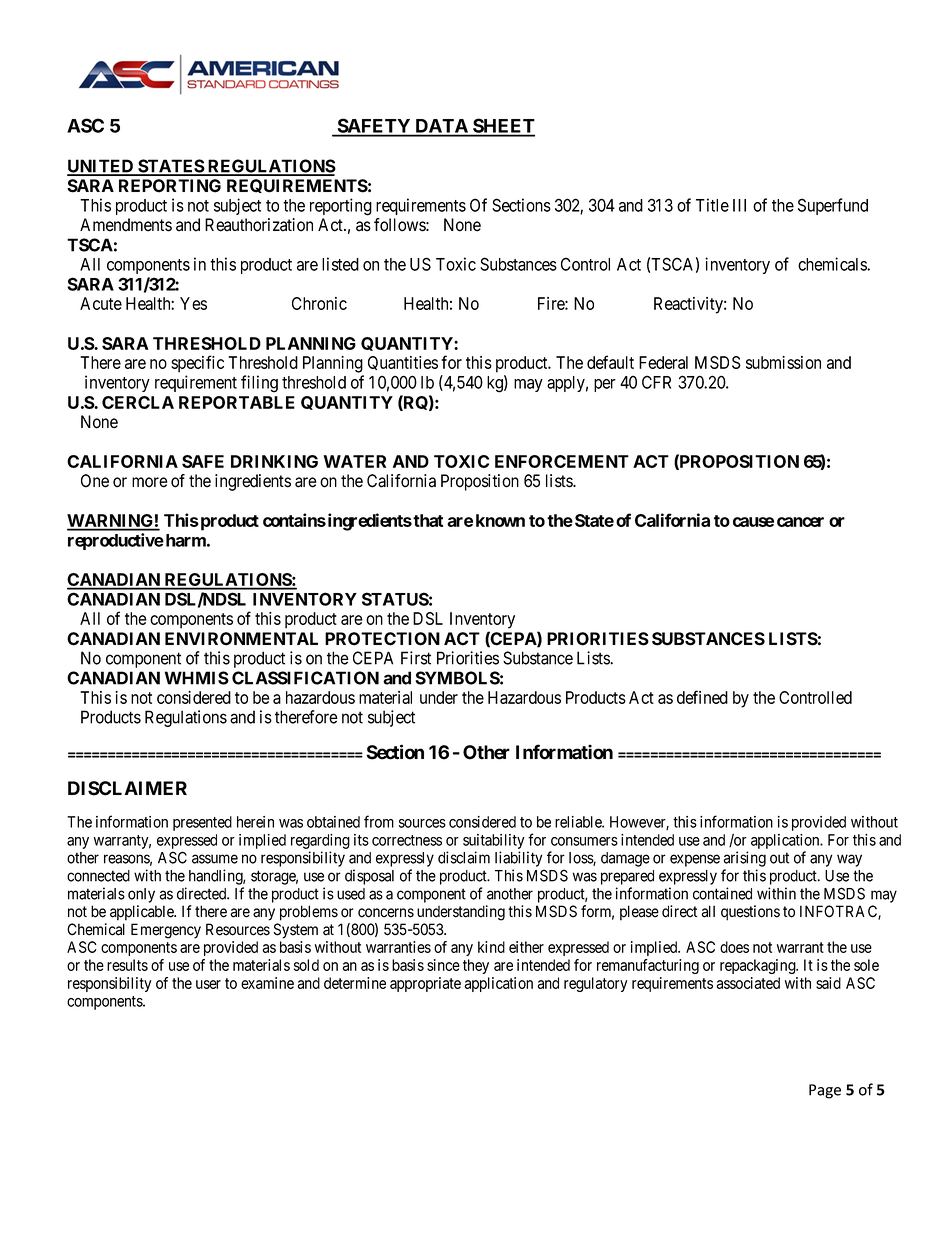  Describe the element at coordinates (739, 205) in the document. I see `III` at that location.
